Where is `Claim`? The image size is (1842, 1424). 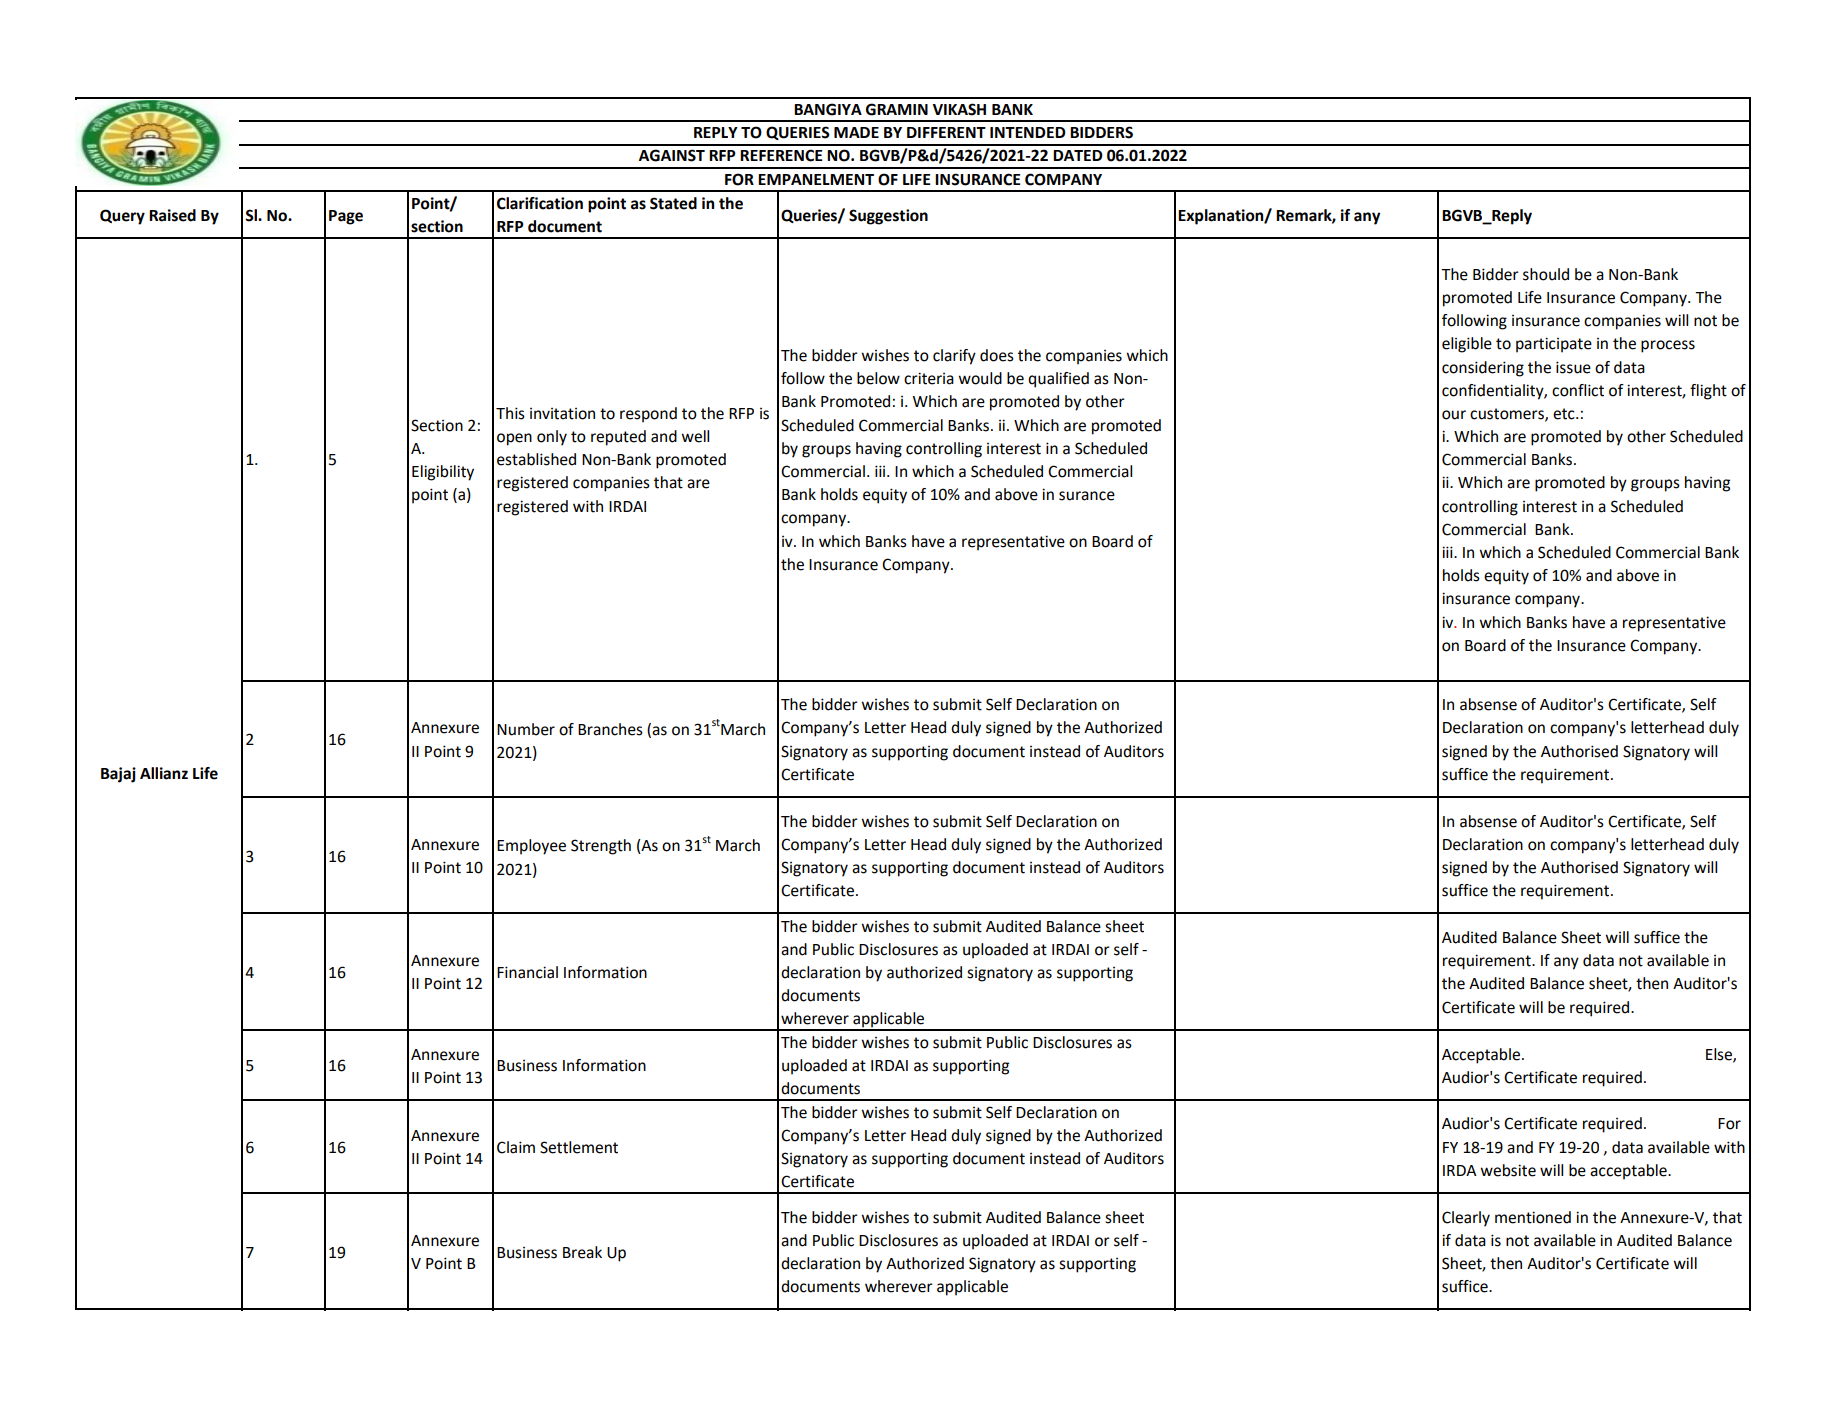 Claim is located at coordinates (516, 1147).
